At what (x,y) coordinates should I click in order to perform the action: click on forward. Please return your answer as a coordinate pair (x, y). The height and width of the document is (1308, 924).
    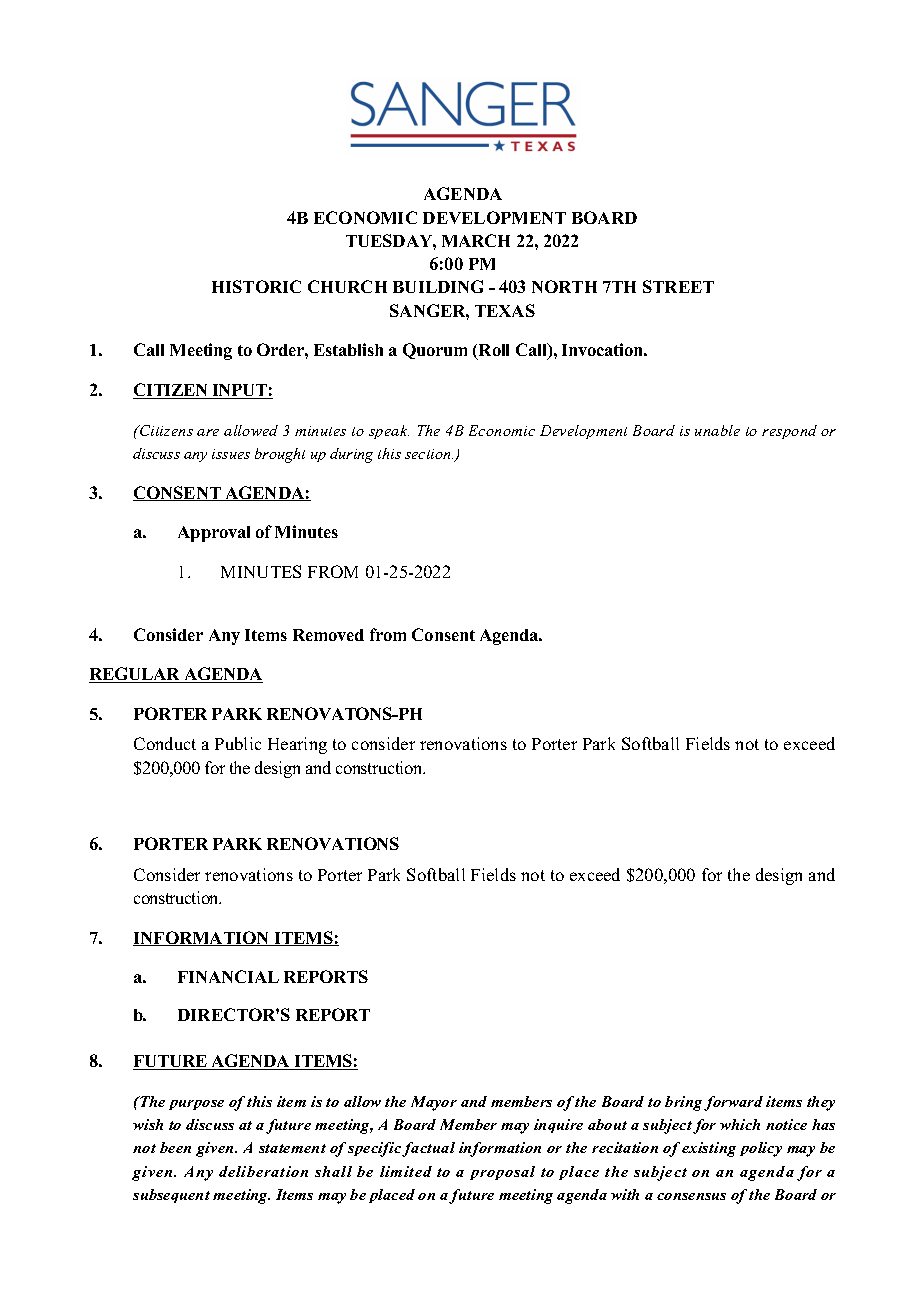
    Looking at the image, I should click on (733, 1103).
